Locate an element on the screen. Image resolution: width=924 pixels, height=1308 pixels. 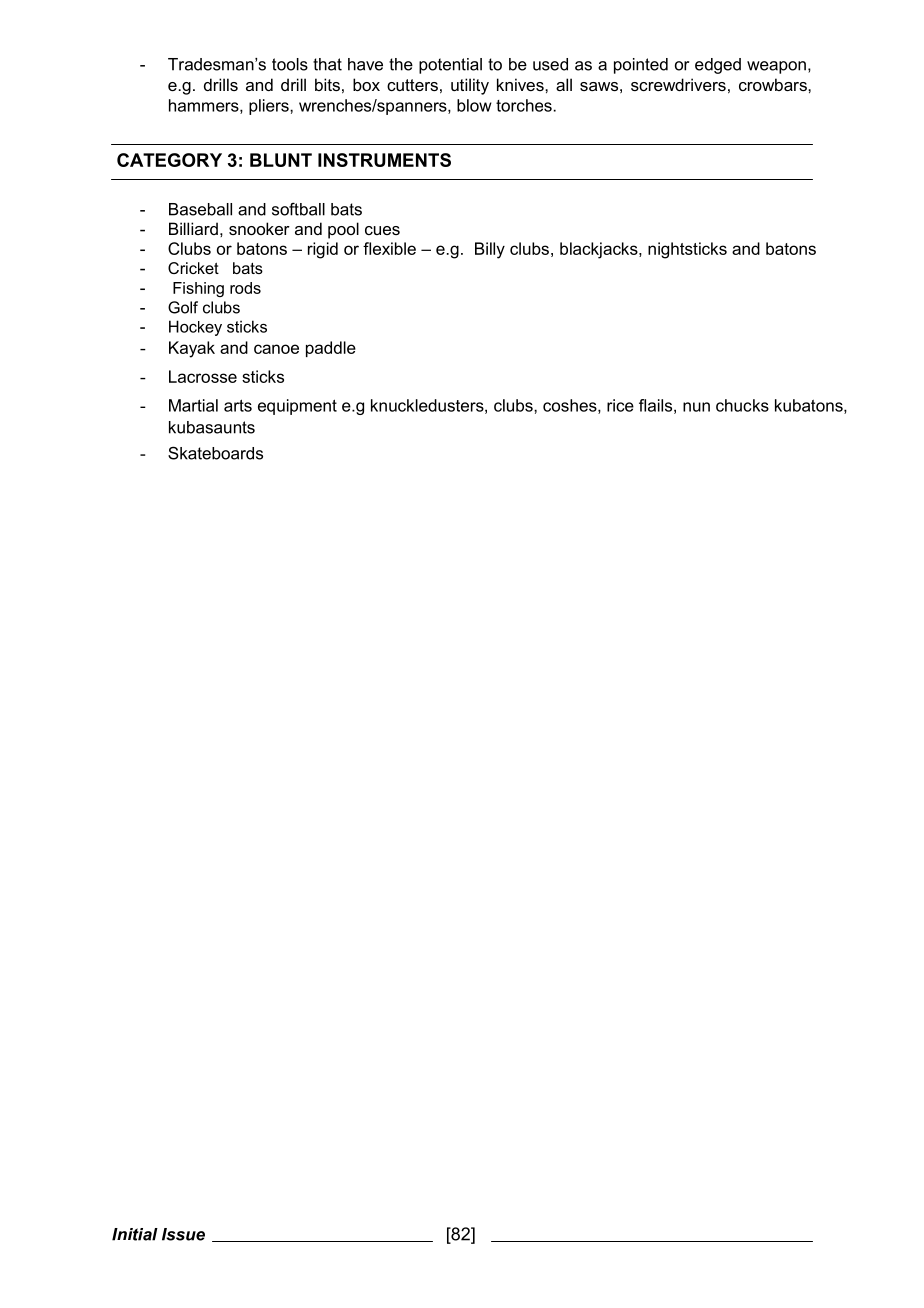
pliers is located at coordinates (270, 107).
